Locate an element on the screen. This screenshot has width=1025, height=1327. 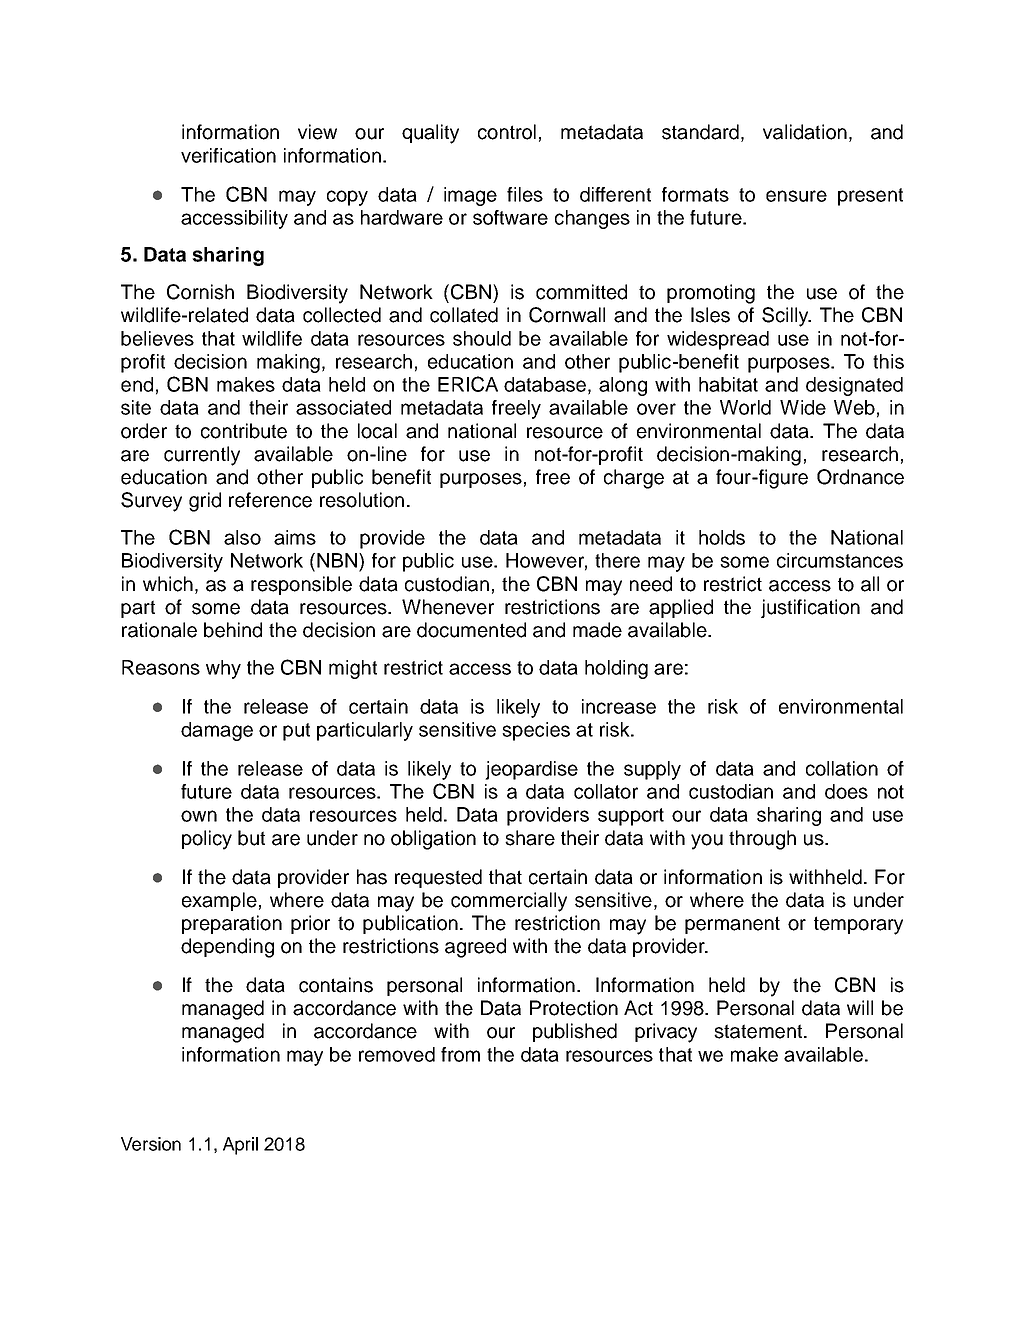
April is located at coordinates (240, 1146).
